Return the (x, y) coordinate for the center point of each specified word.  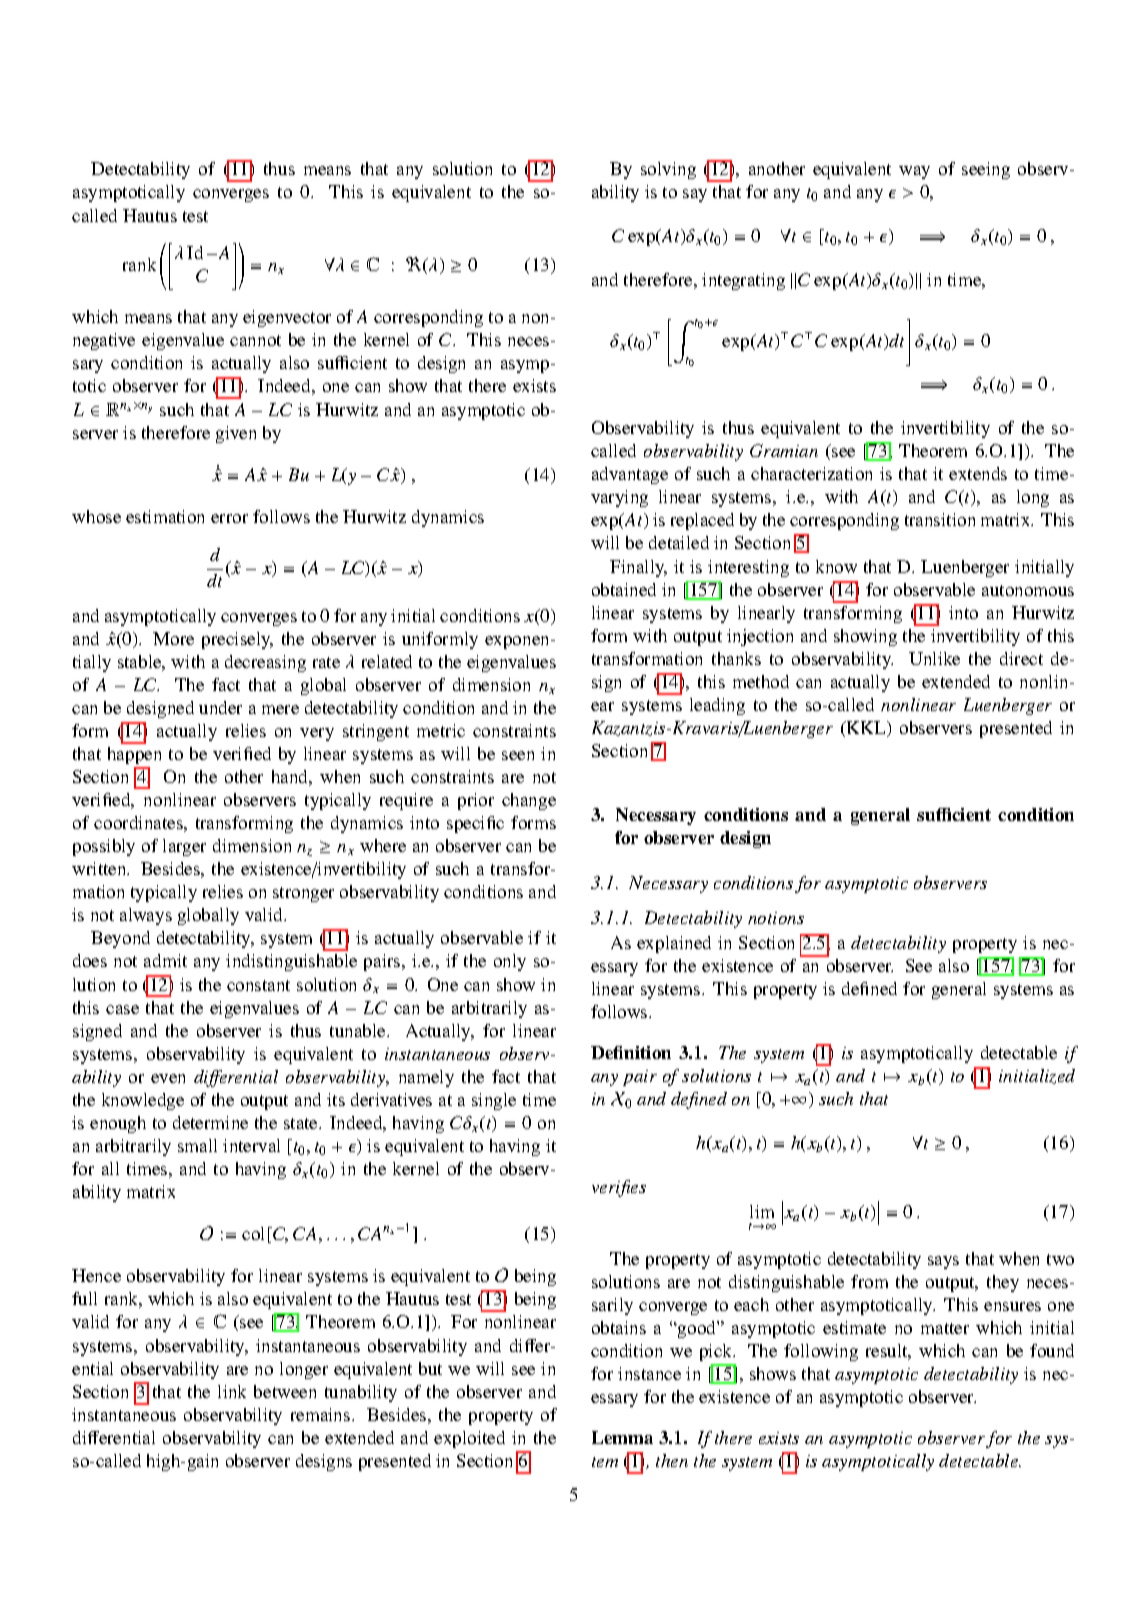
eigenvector (287, 318)
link (232, 1391)
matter (945, 1328)
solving (668, 170)
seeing (986, 170)
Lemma (622, 1437)
